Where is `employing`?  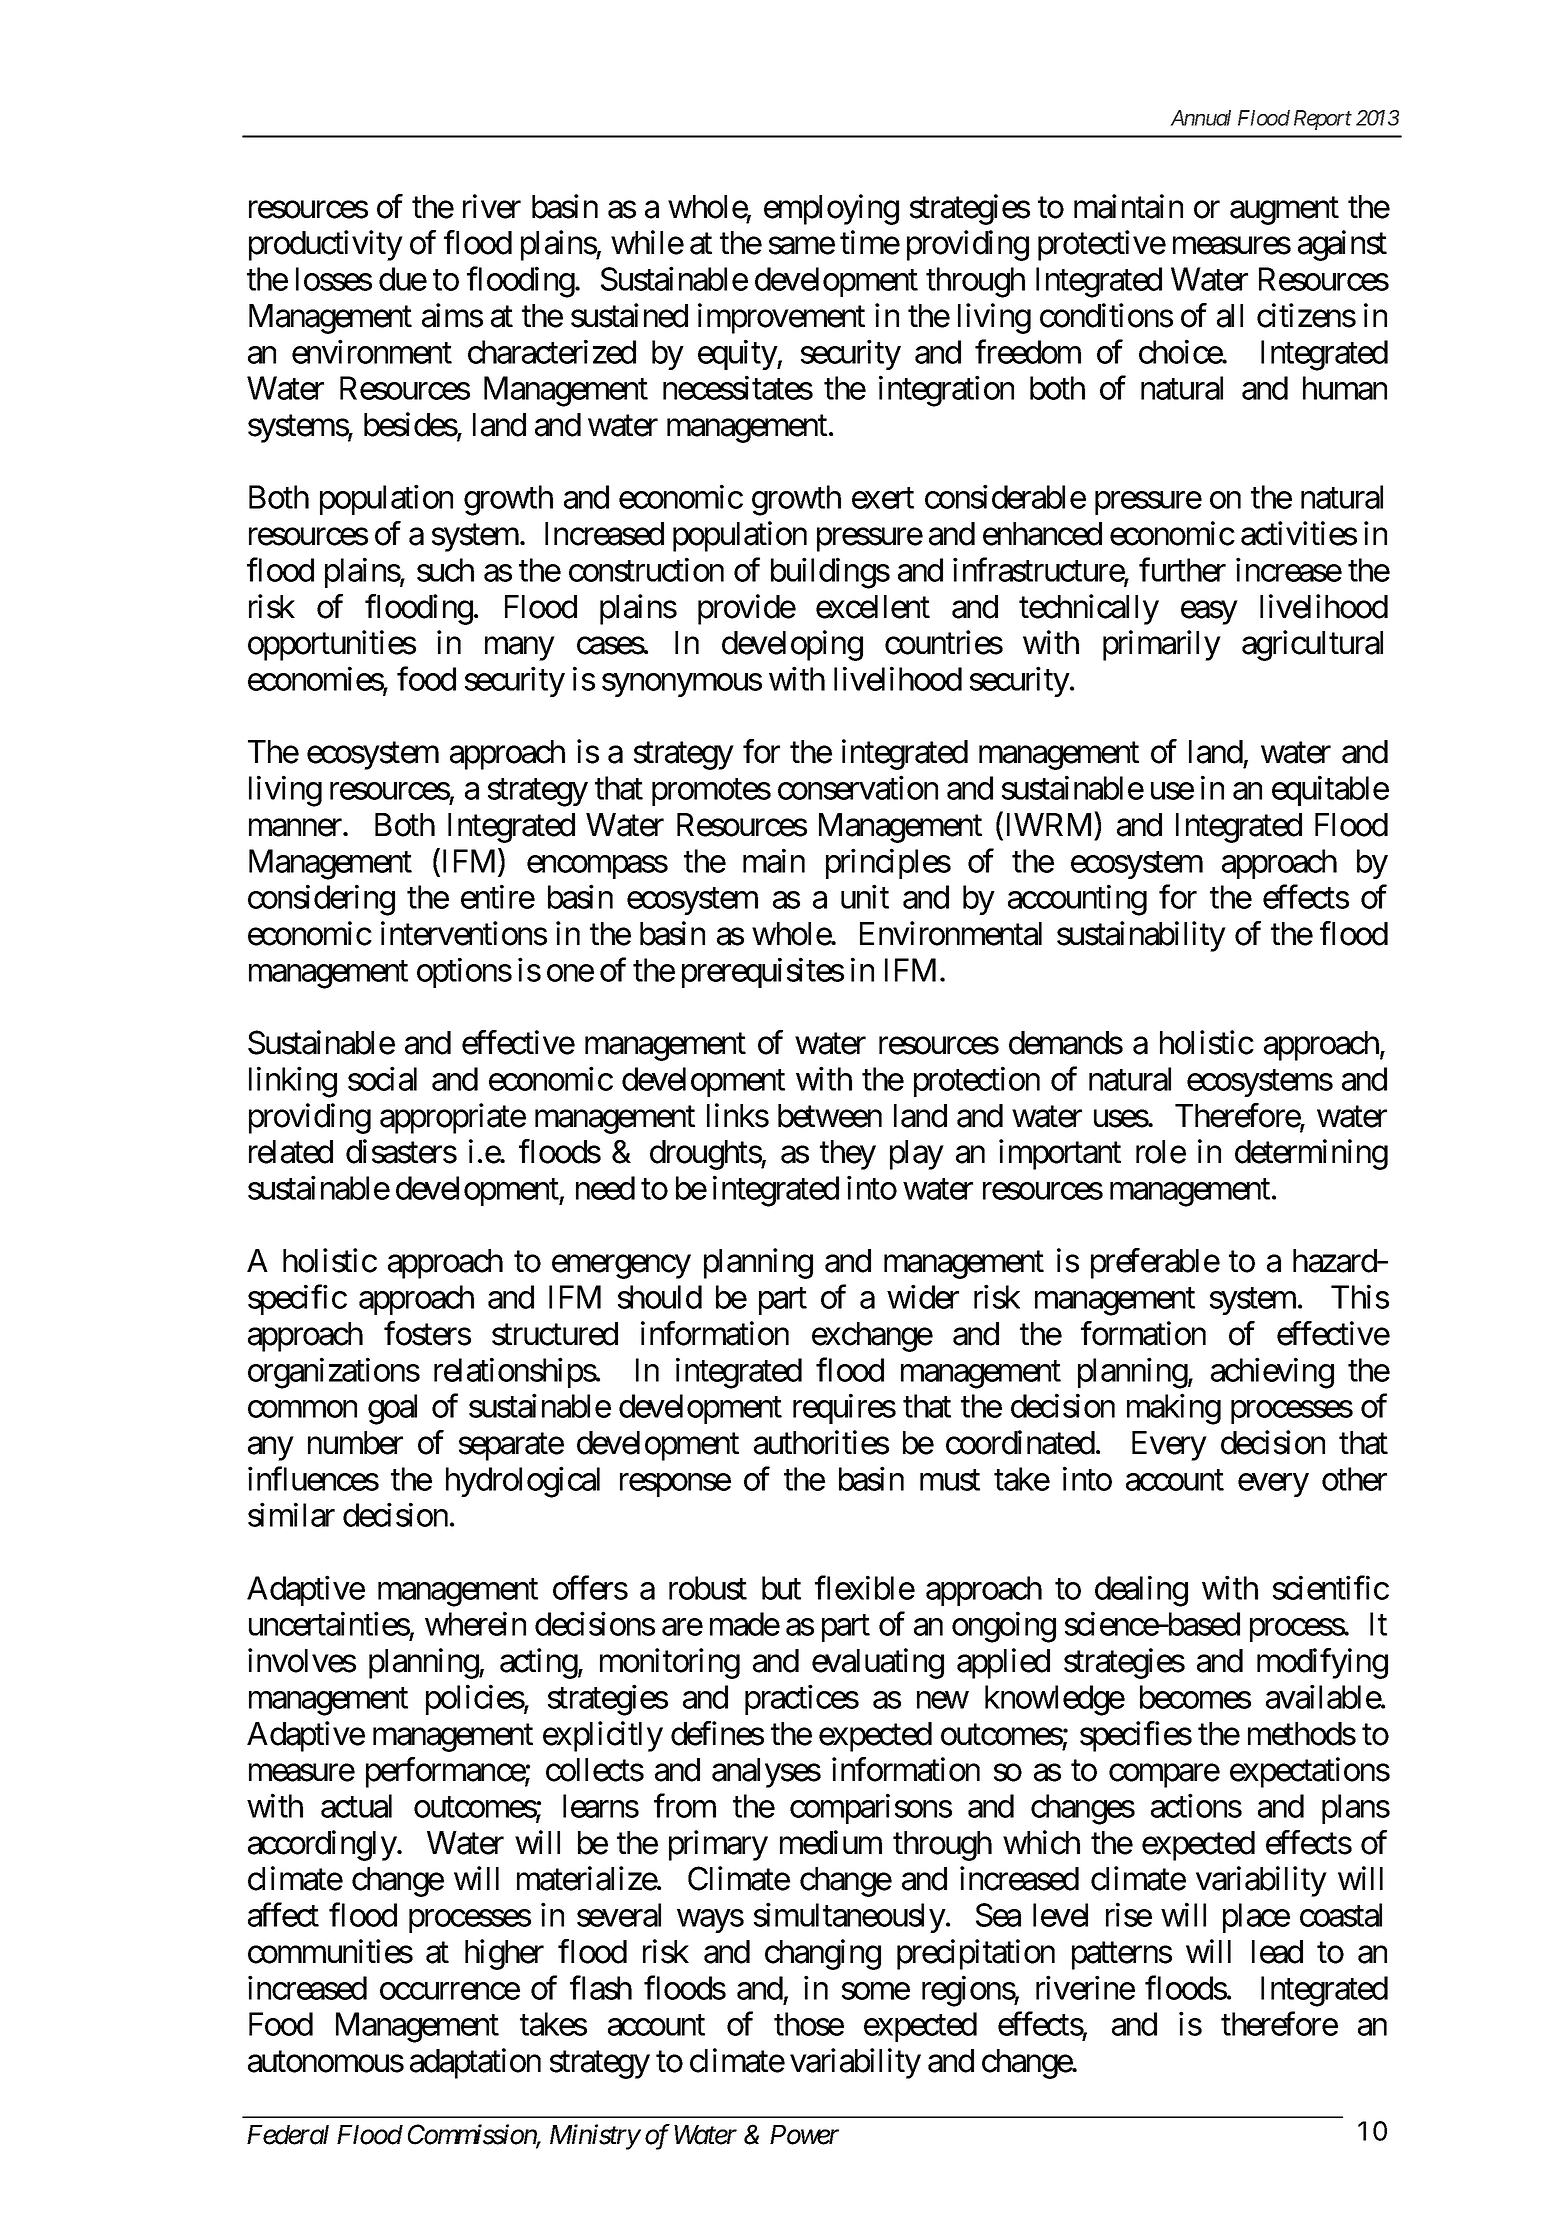 employing is located at coordinates (831, 209).
